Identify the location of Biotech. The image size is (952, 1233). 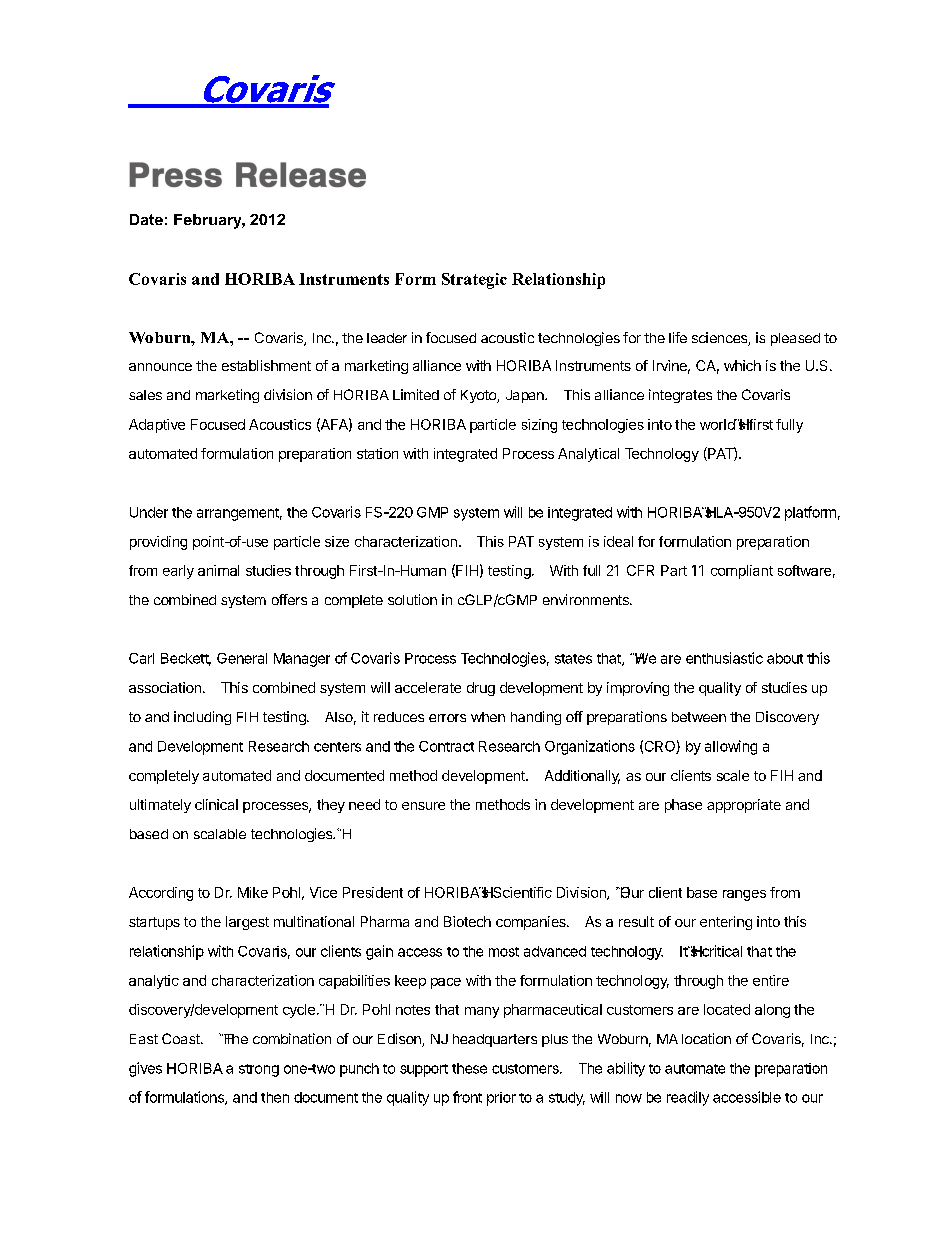
(467, 921).
